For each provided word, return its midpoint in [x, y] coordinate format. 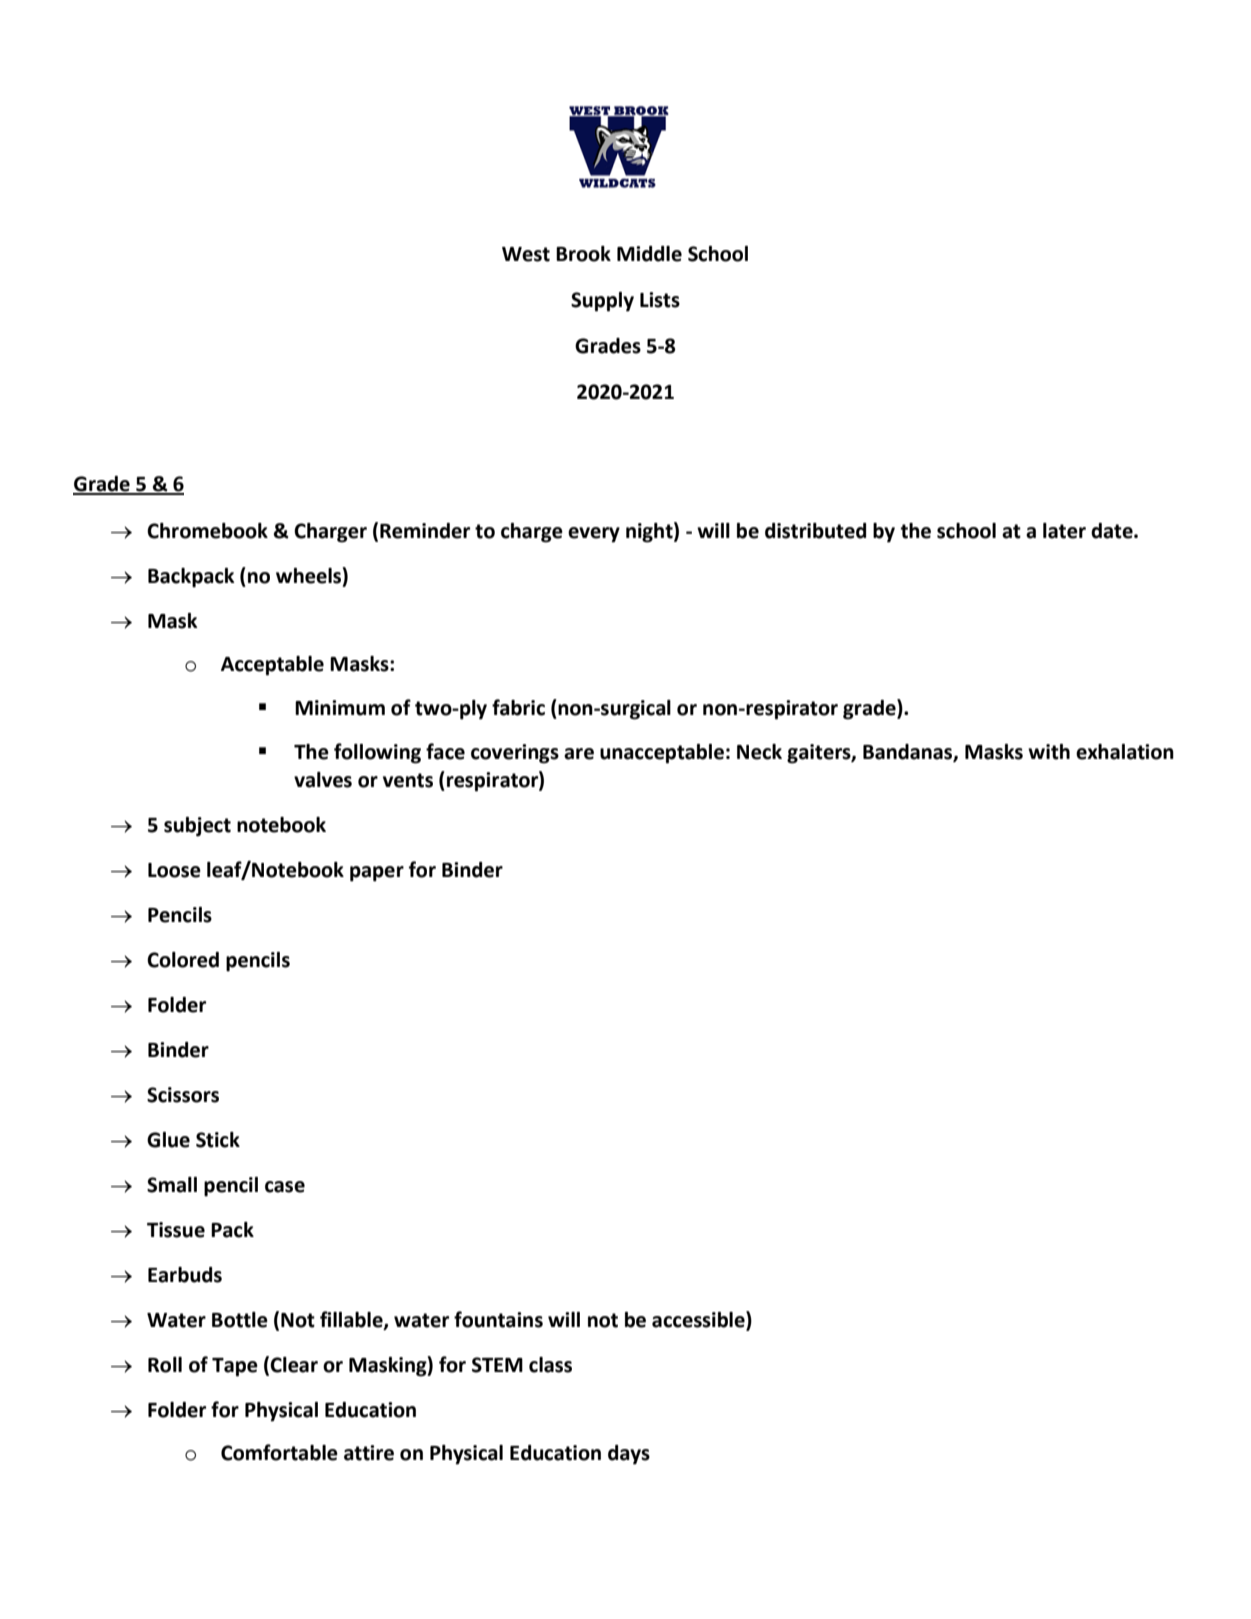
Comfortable [279, 1452]
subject [197, 827]
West [526, 254]
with [1049, 752]
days [629, 1455]
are [579, 754]
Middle [649, 254]
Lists [660, 300]
